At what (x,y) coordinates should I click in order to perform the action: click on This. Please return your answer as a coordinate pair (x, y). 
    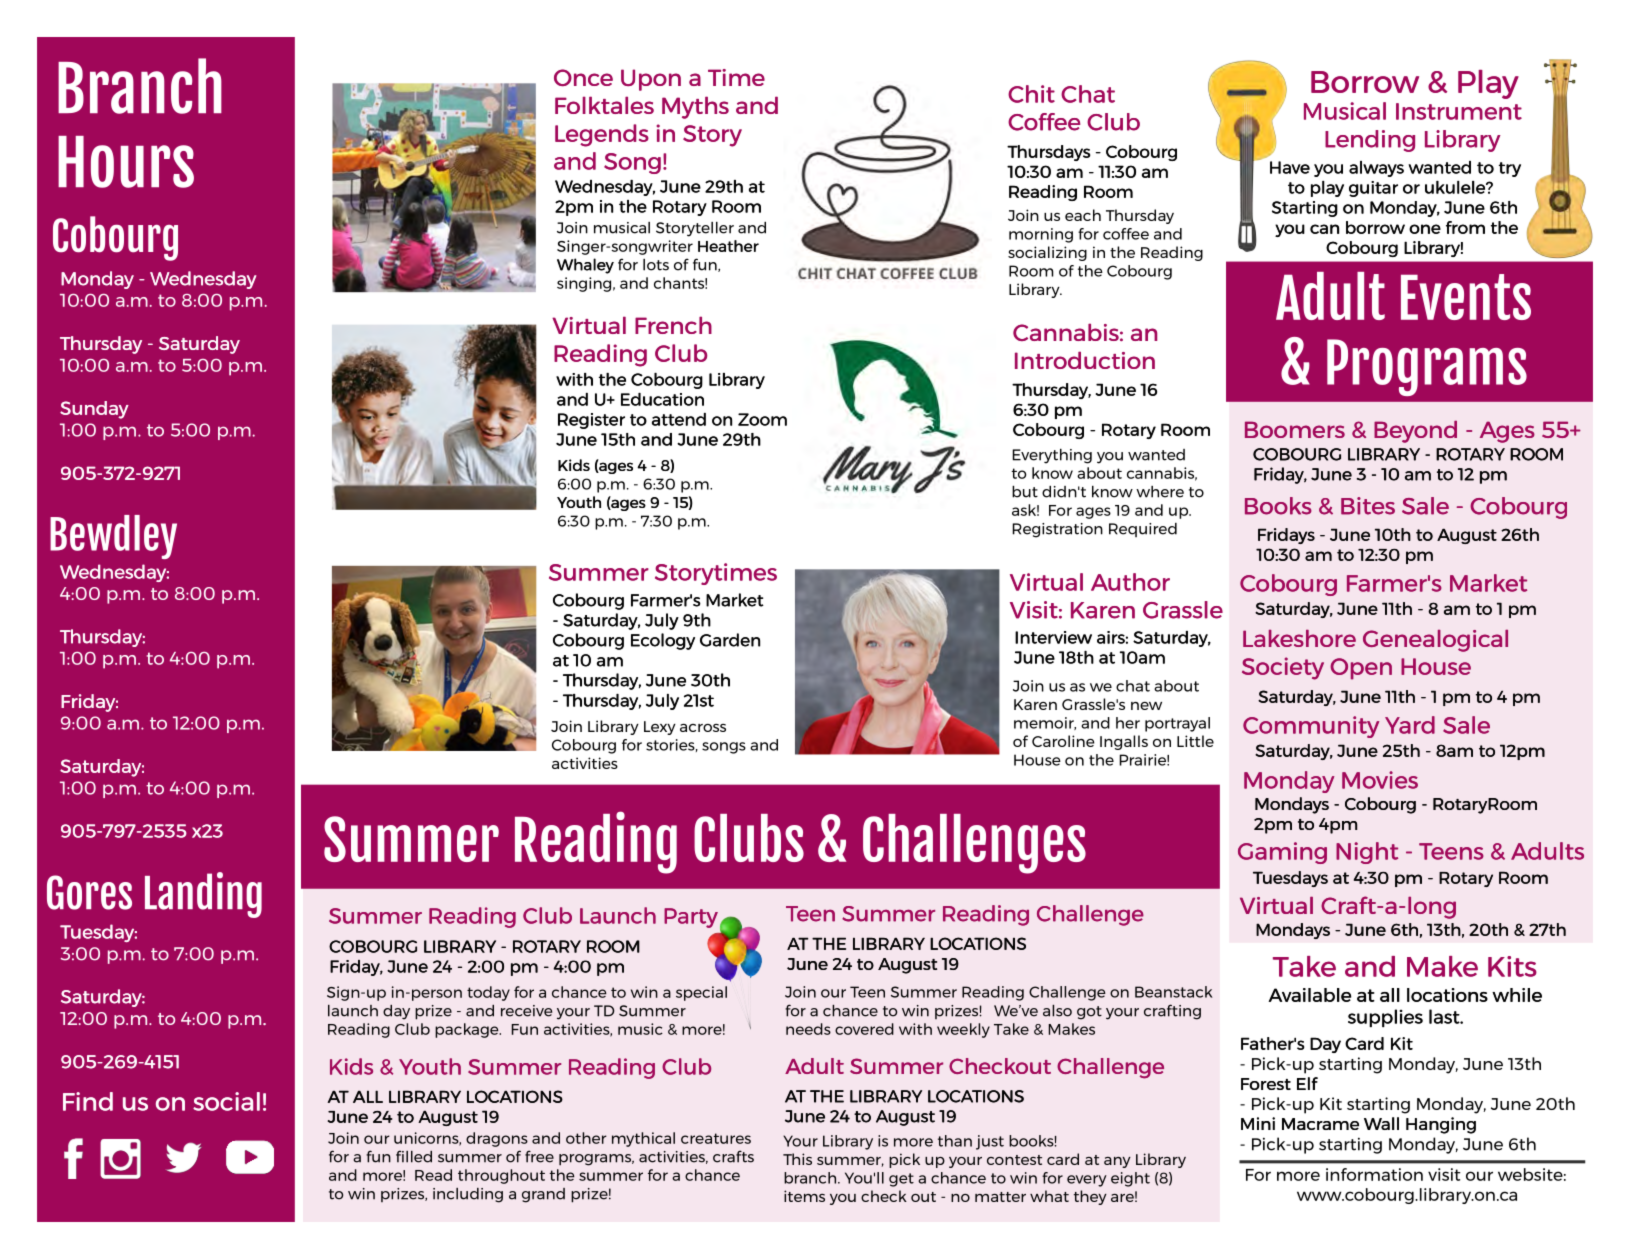
    Looking at the image, I should click on (797, 1159).
